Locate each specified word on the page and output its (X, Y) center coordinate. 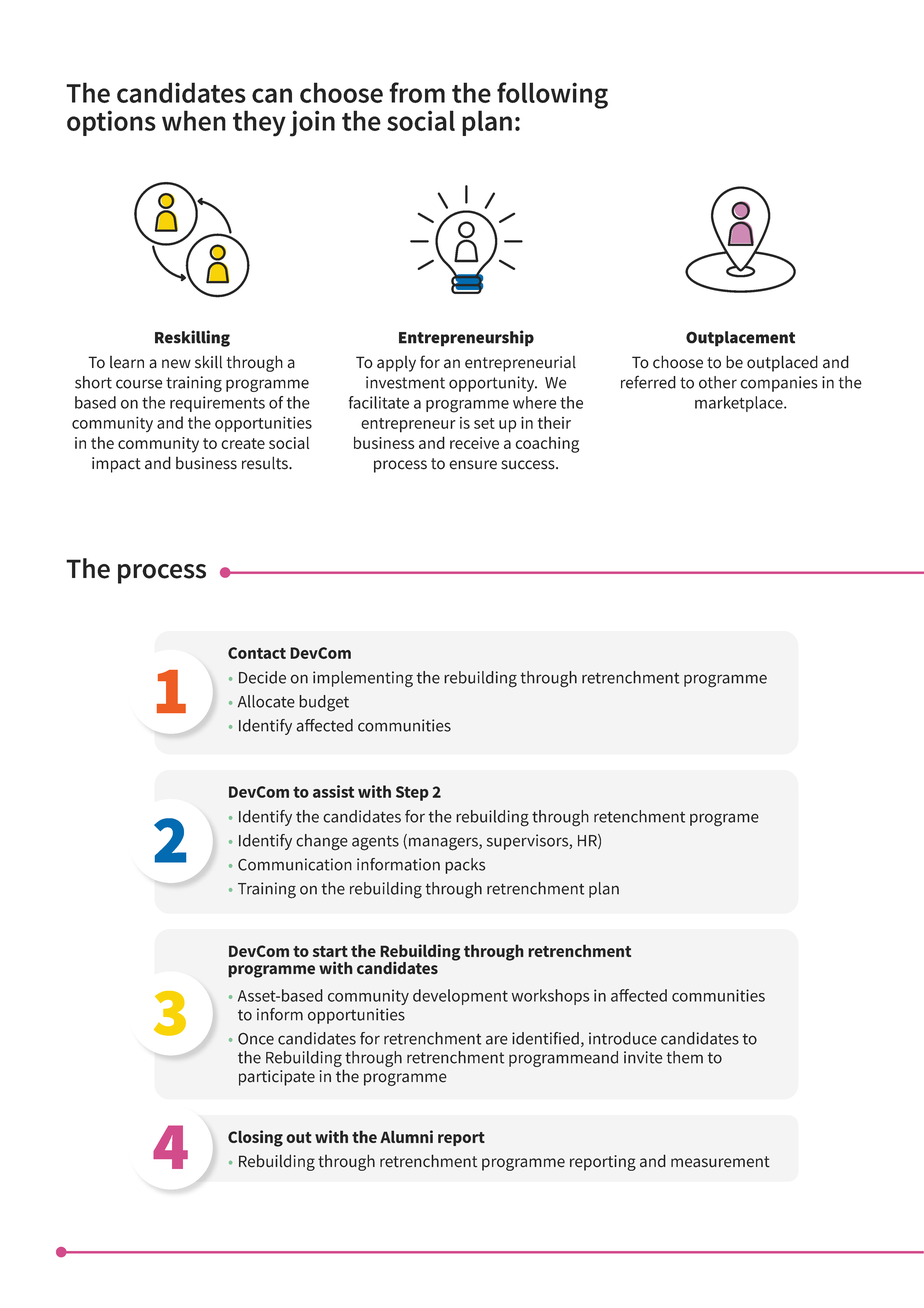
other (718, 382)
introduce (623, 1038)
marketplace (740, 404)
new (176, 364)
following (552, 95)
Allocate (266, 701)
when (194, 120)
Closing (255, 1138)
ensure (473, 465)
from (417, 92)
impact (116, 465)
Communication (295, 864)
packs (465, 866)
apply (396, 364)
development (460, 997)
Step (412, 793)
